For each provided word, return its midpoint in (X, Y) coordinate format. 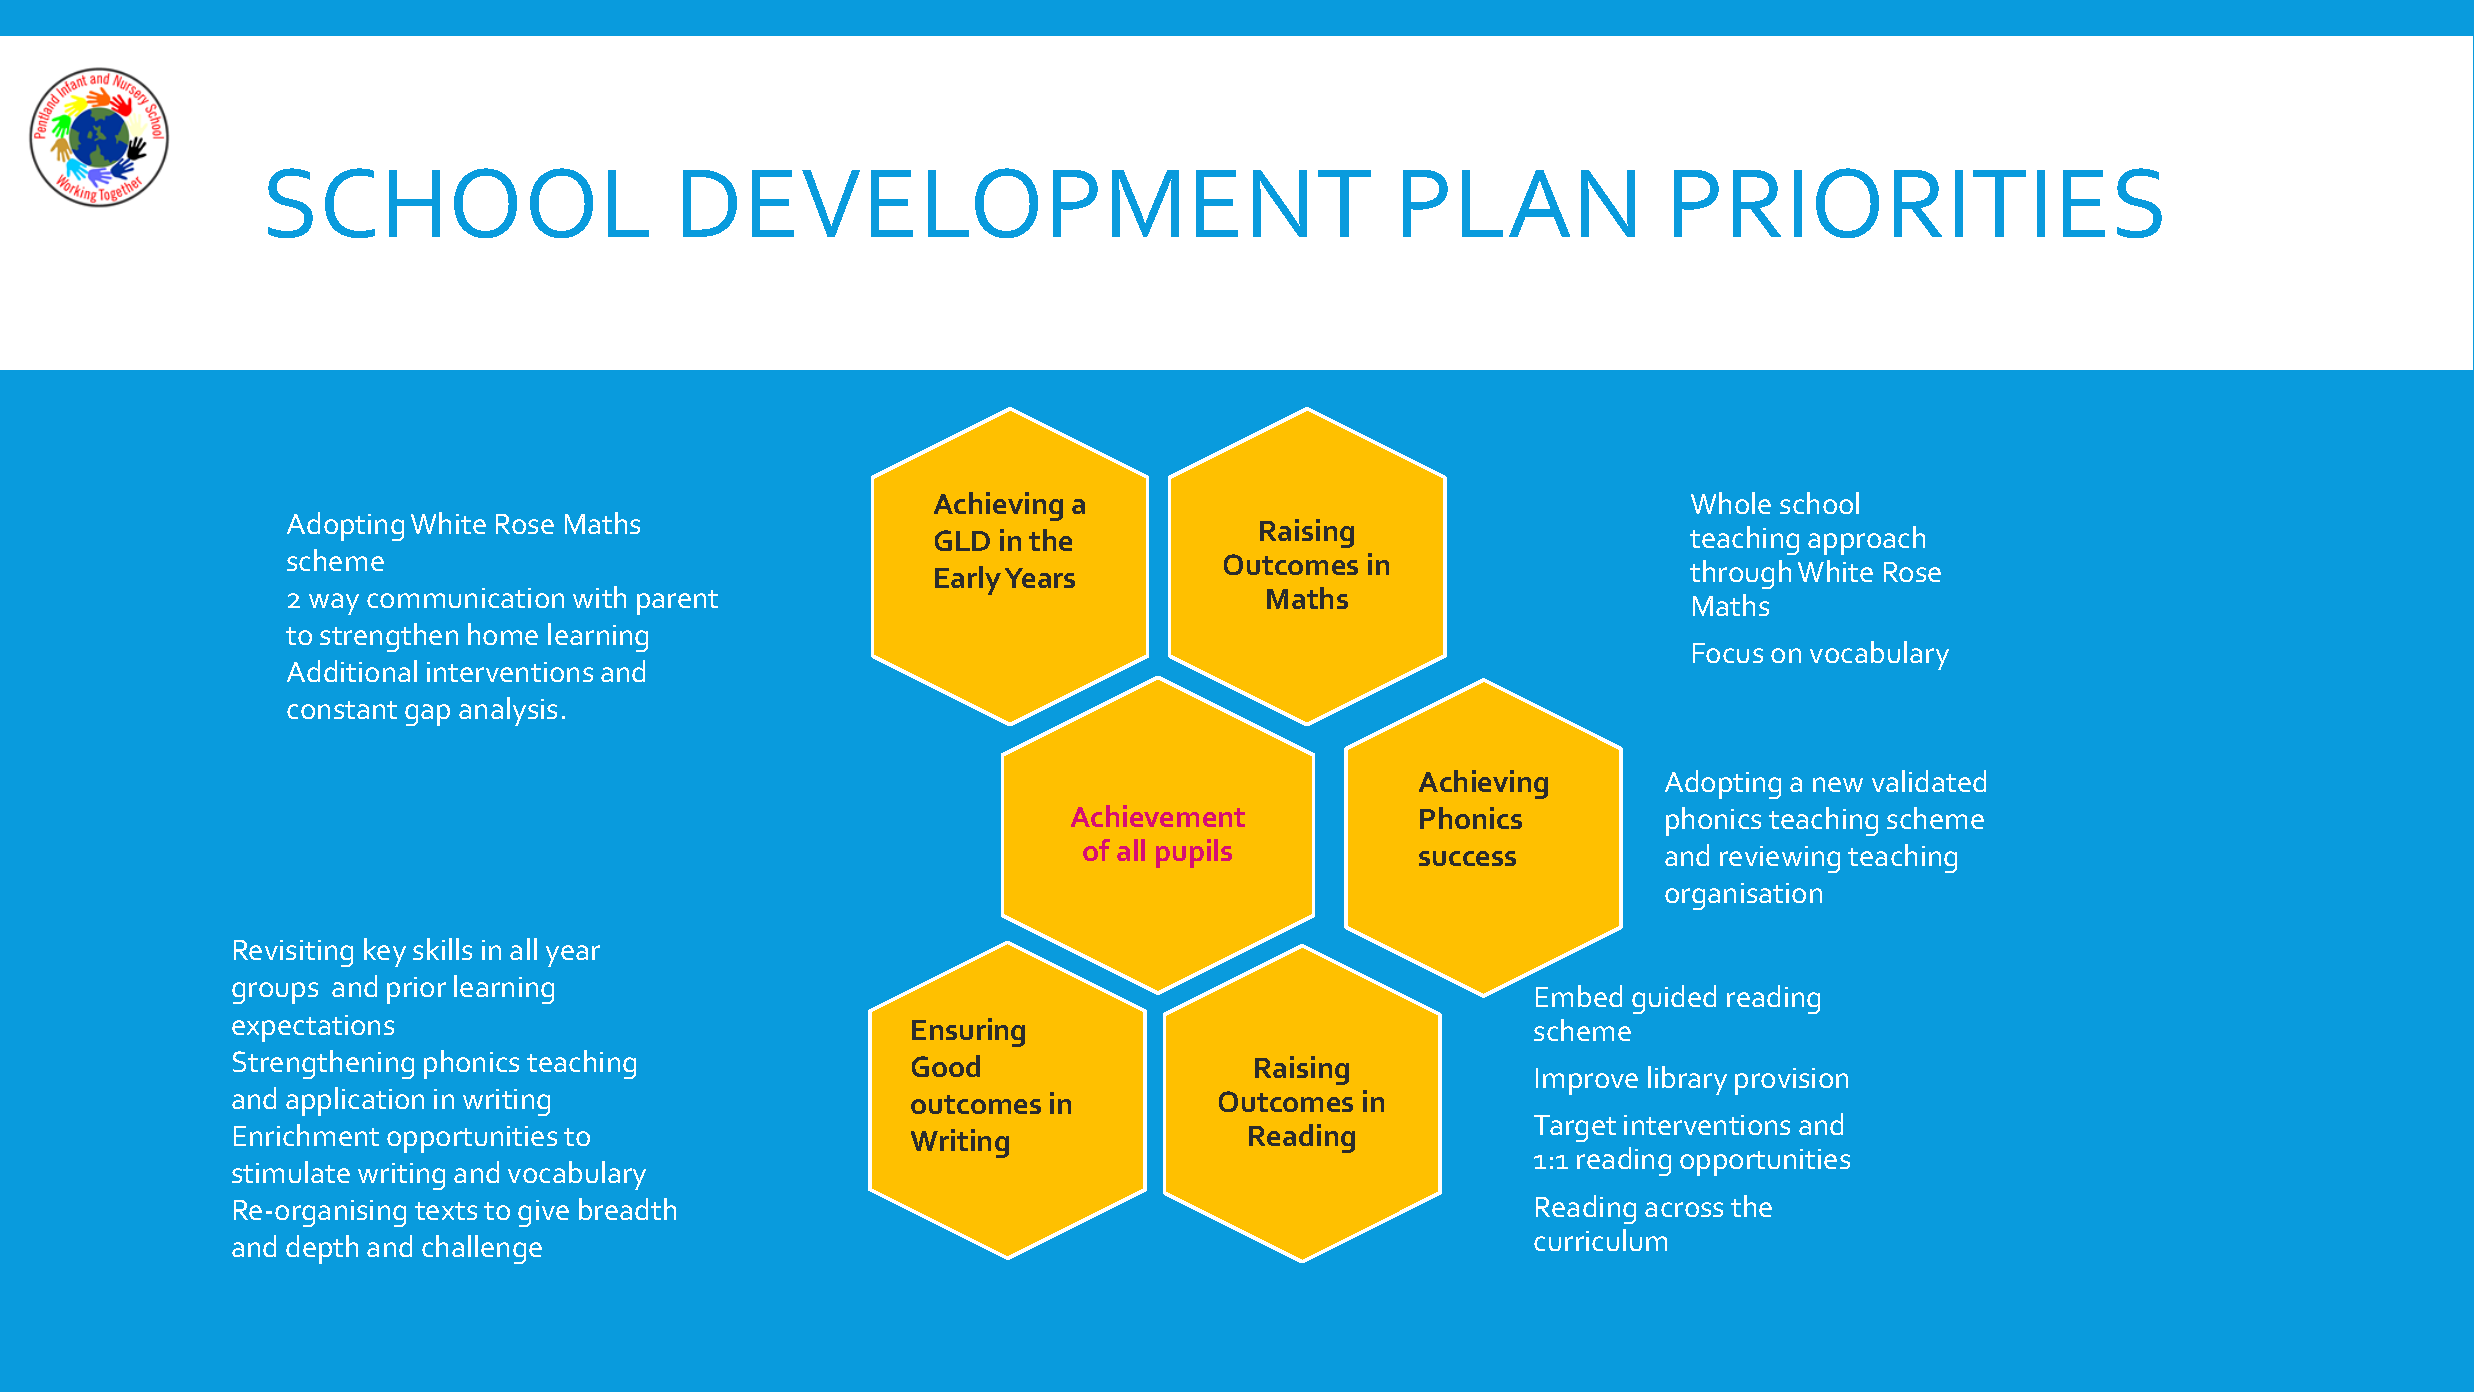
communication (465, 598)
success (1467, 858)
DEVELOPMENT (1027, 203)
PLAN (1519, 203)
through (1740, 574)
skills (442, 949)
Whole (1731, 503)
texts (446, 1211)
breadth (627, 1209)
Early (968, 580)
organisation (1743, 896)
